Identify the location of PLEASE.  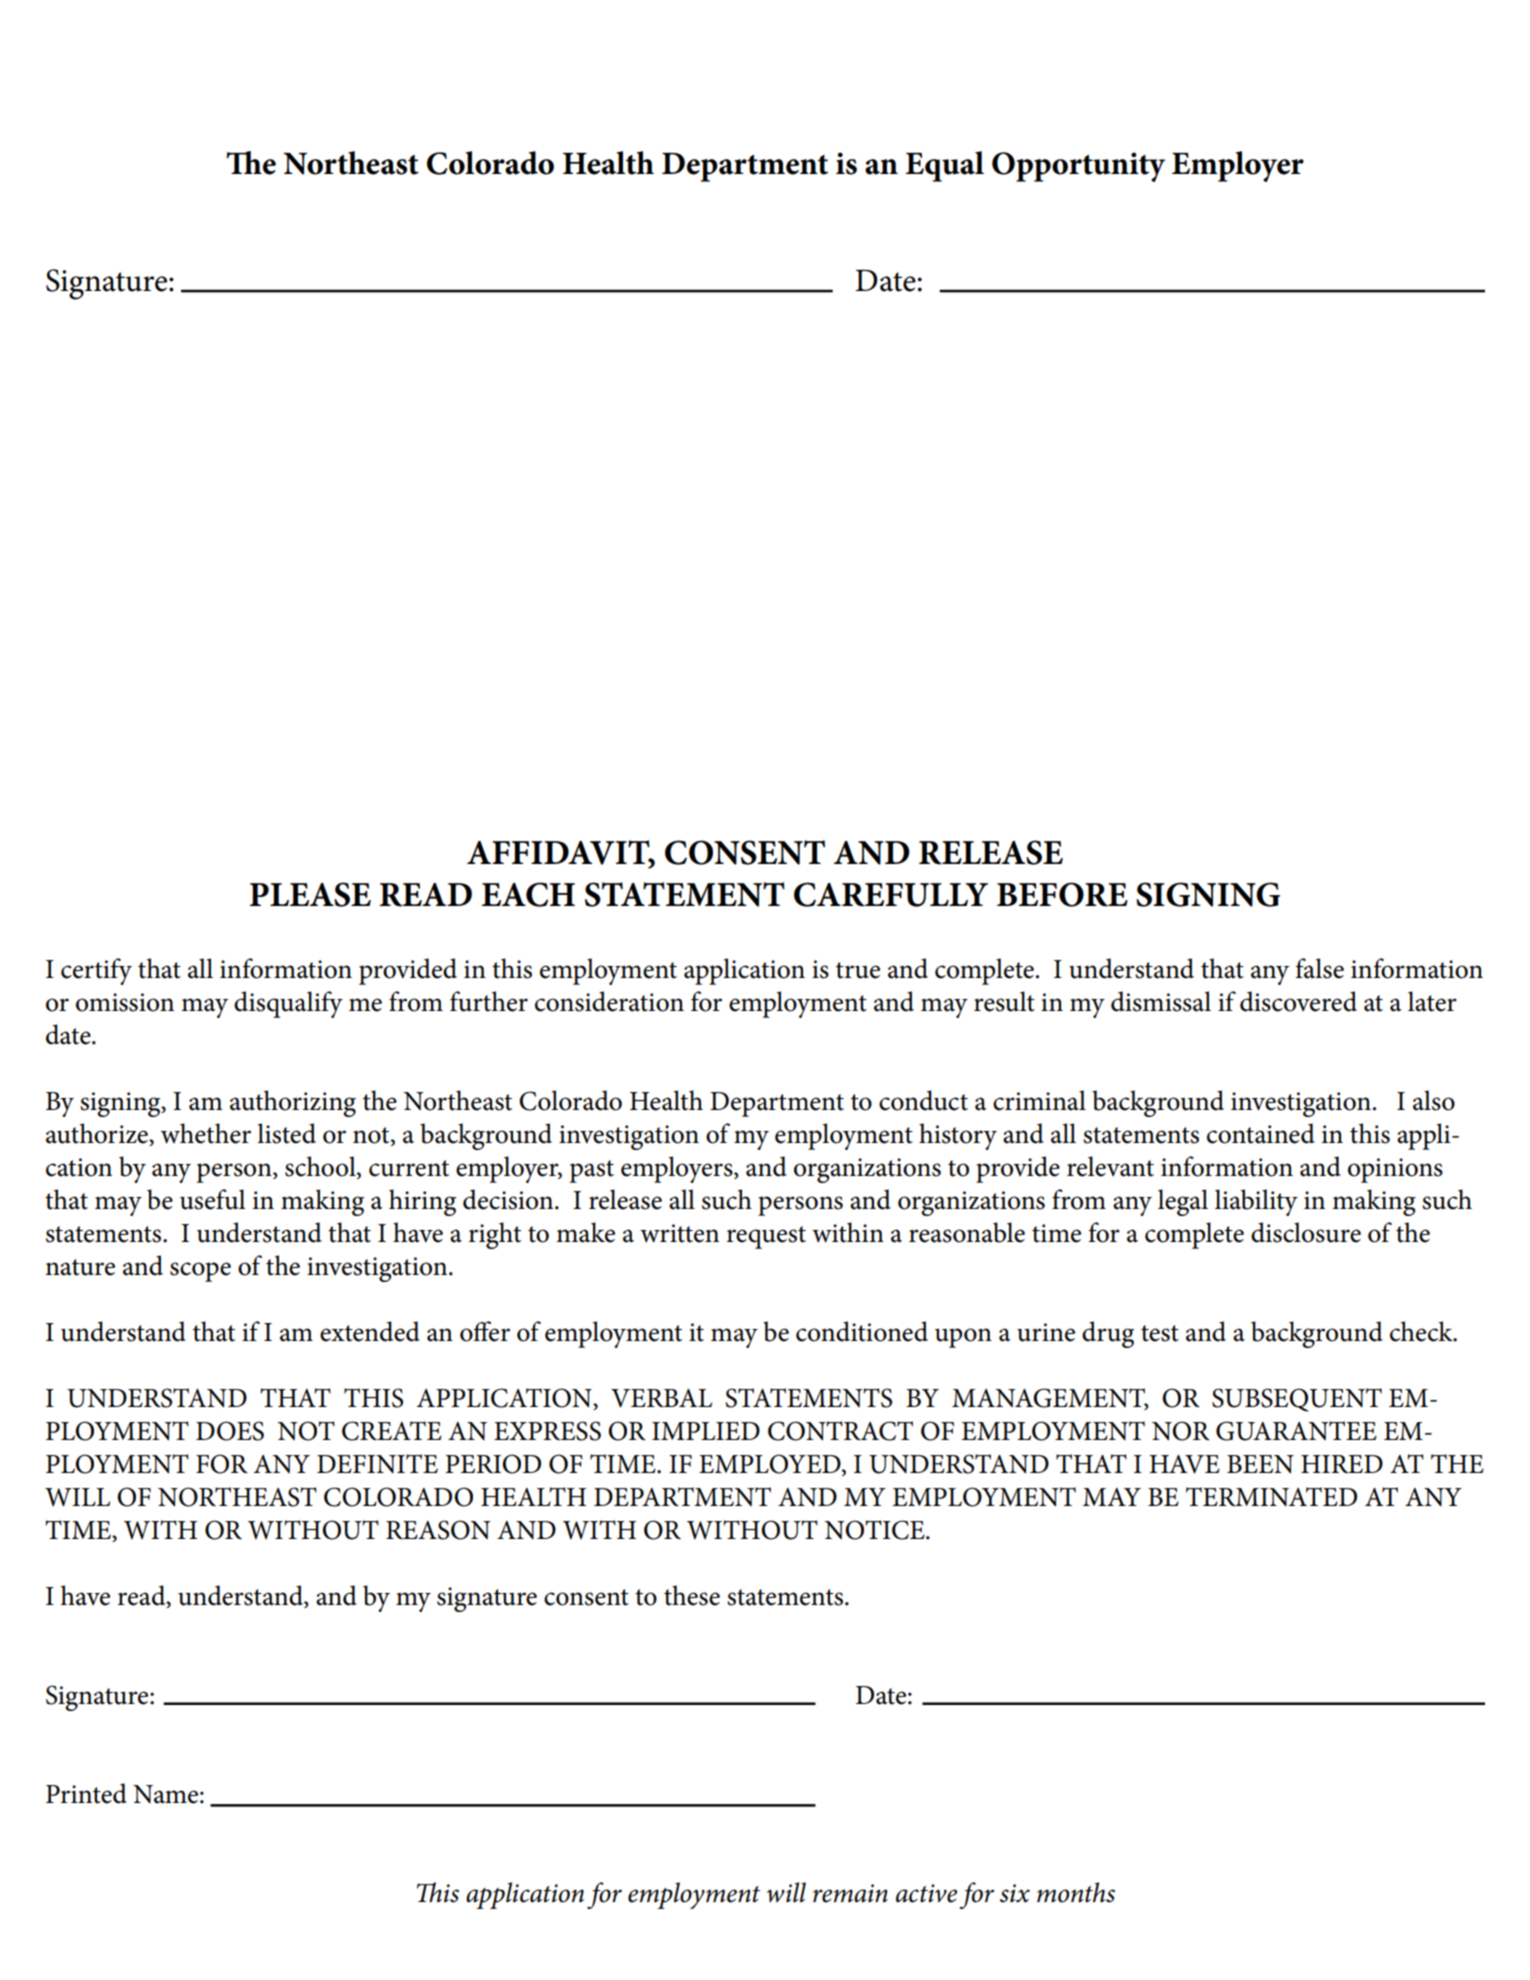
(310, 894).
